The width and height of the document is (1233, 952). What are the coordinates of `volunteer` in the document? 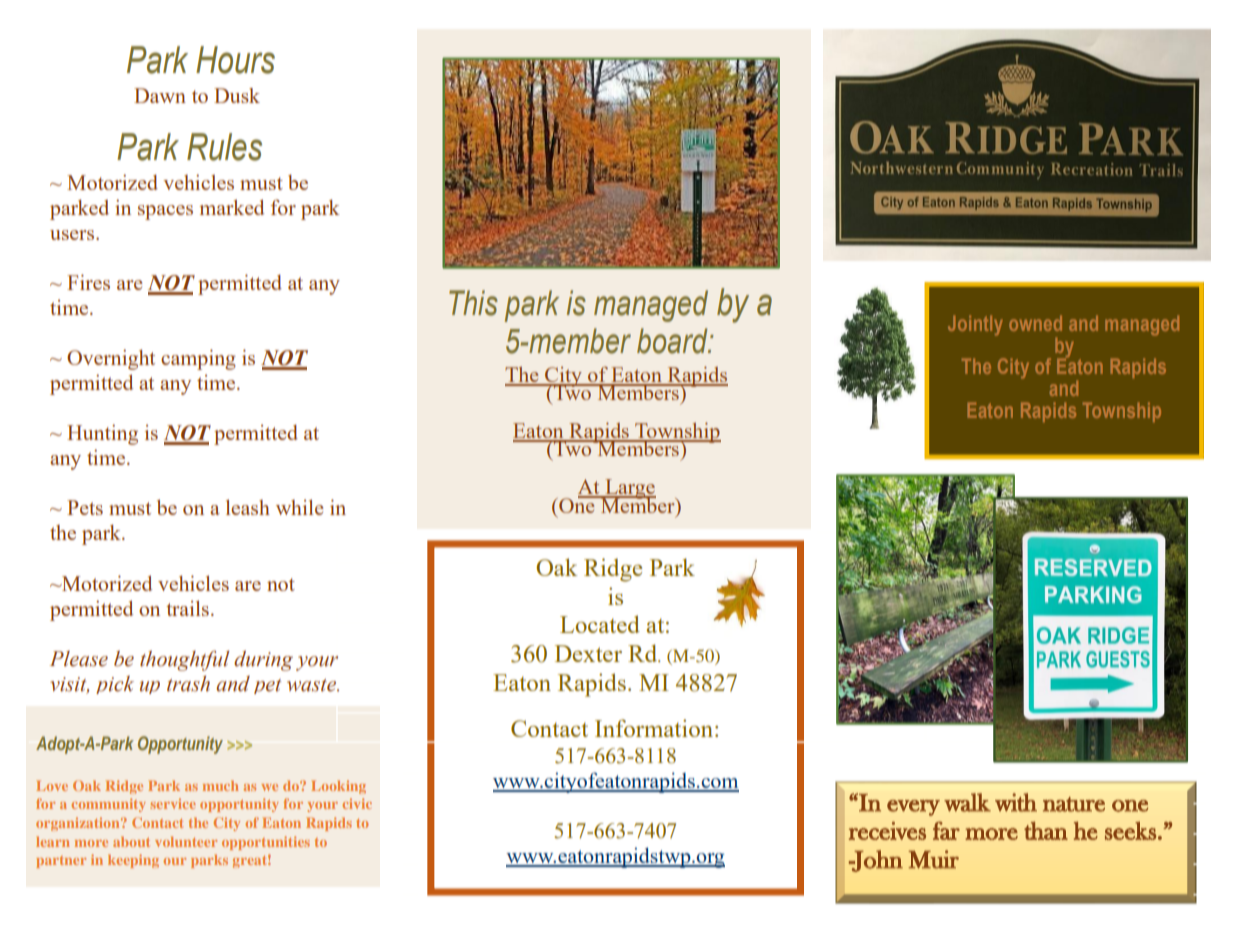 It's located at (186, 841).
